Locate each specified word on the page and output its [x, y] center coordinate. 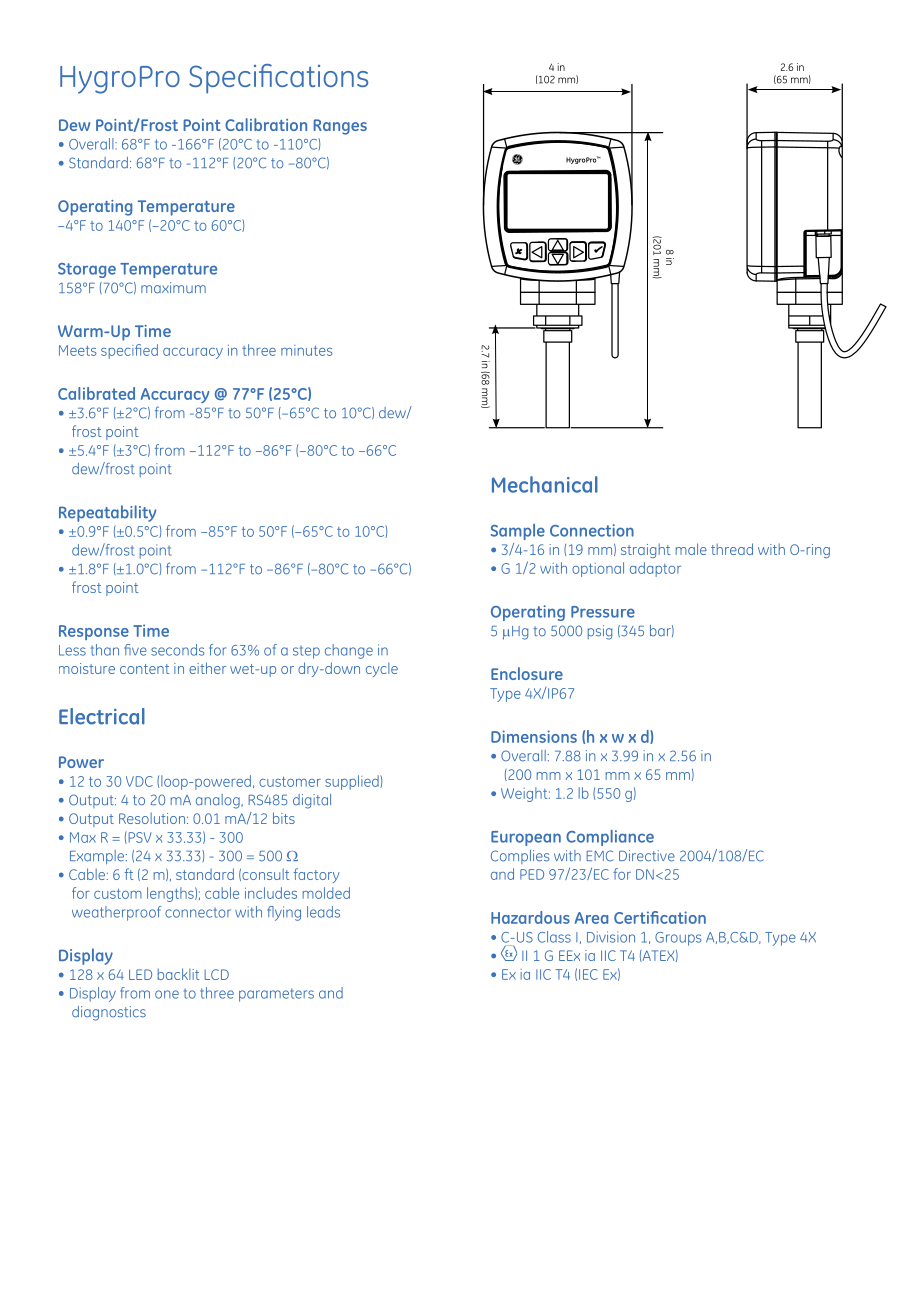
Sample [518, 532]
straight [646, 550]
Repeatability [107, 513]
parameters [276, 995]
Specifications [278, 79]
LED [140, 974]
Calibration [266, 124]
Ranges [340, 127]
